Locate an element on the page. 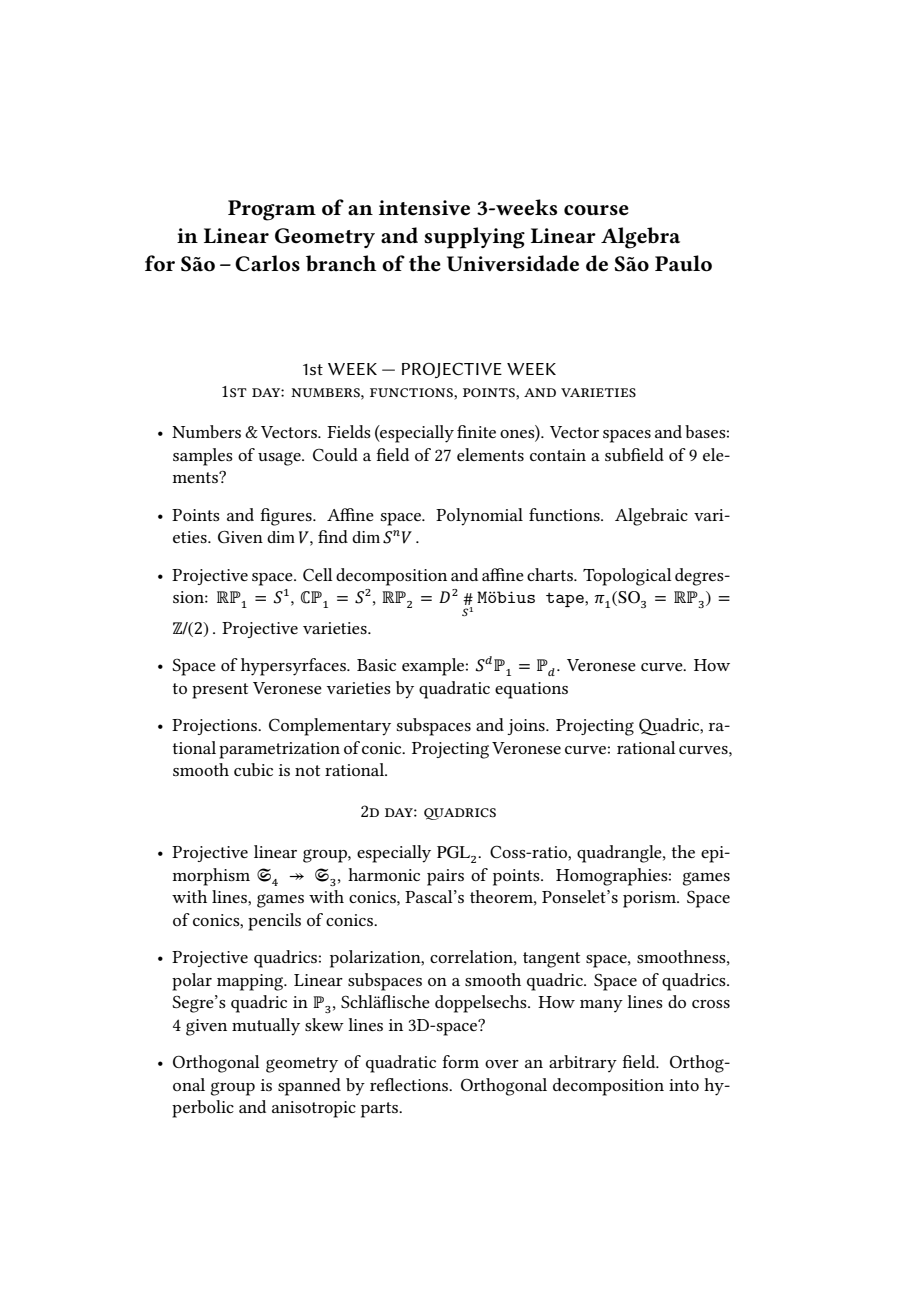  Topological is located at coordinates (627, 577).
